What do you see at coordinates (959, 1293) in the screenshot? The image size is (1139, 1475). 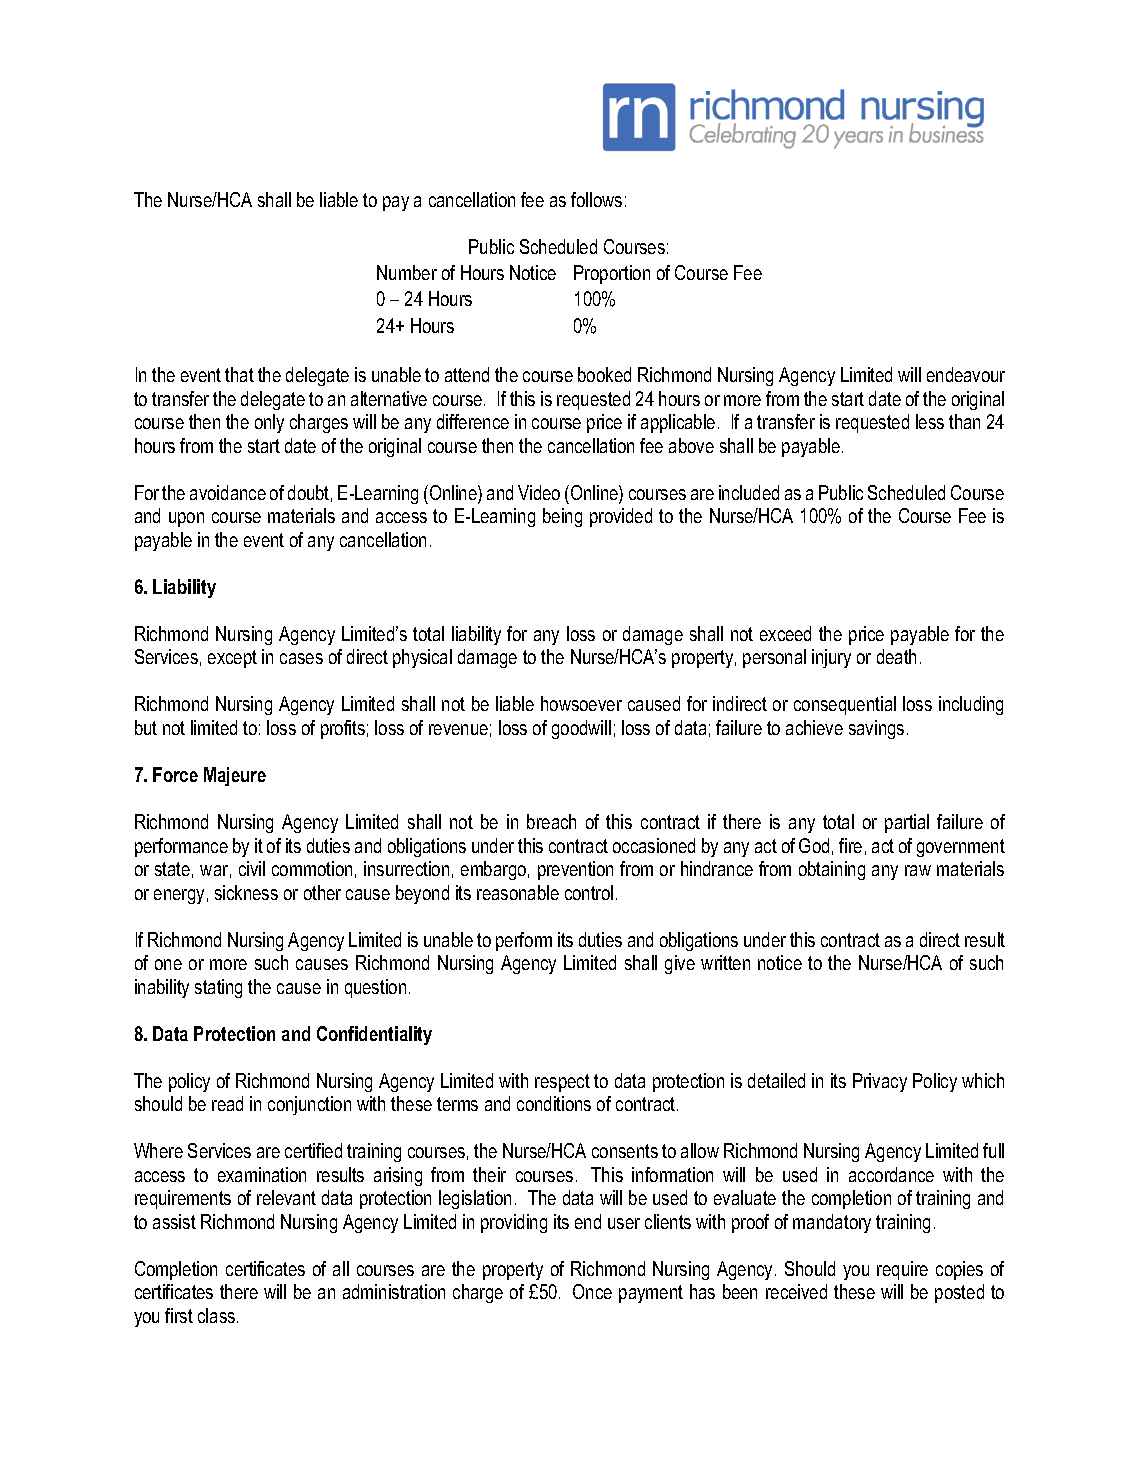 I see `posted` at bounding box center [959, 1293].
